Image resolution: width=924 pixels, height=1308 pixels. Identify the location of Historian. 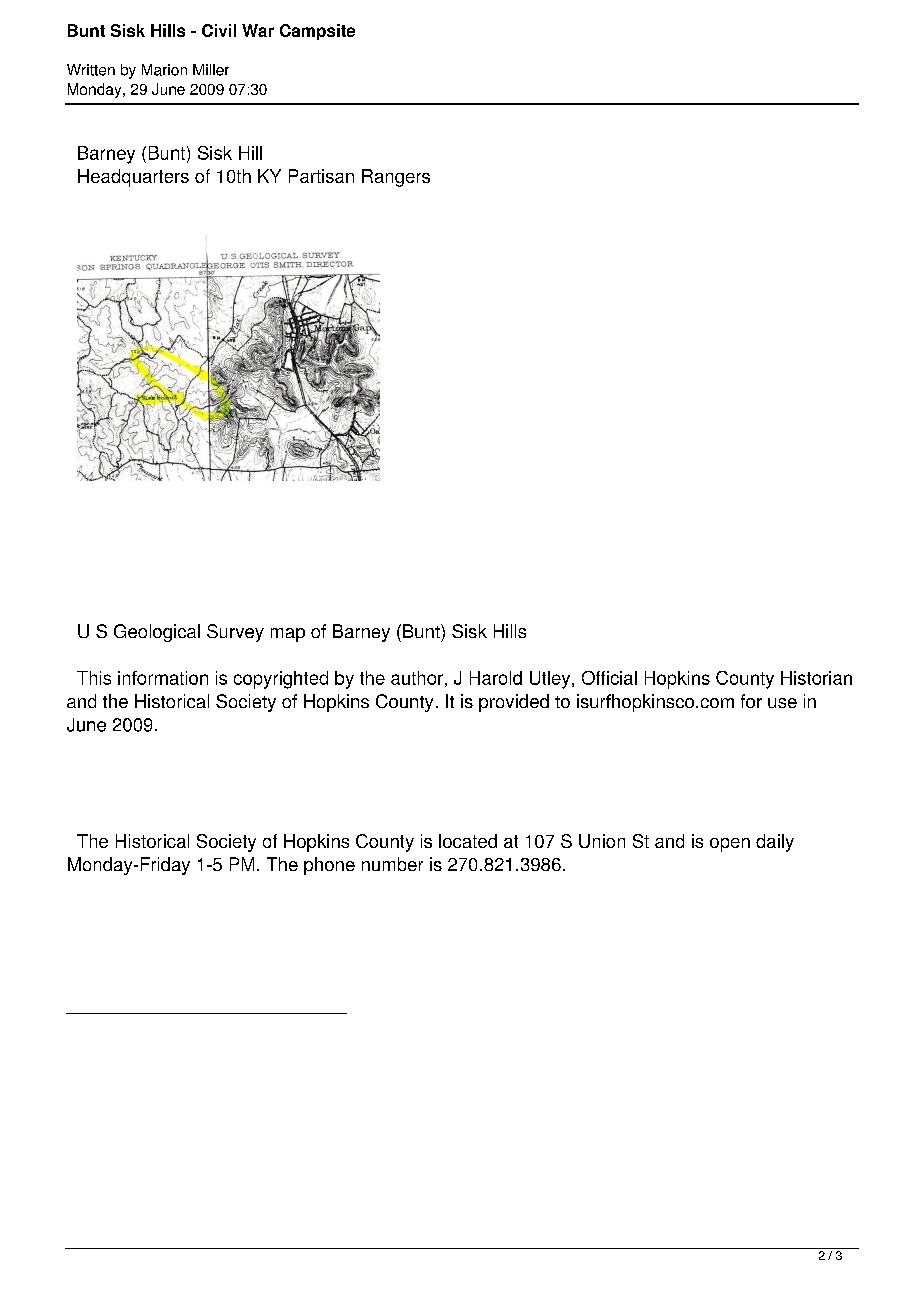
(816, 678).
